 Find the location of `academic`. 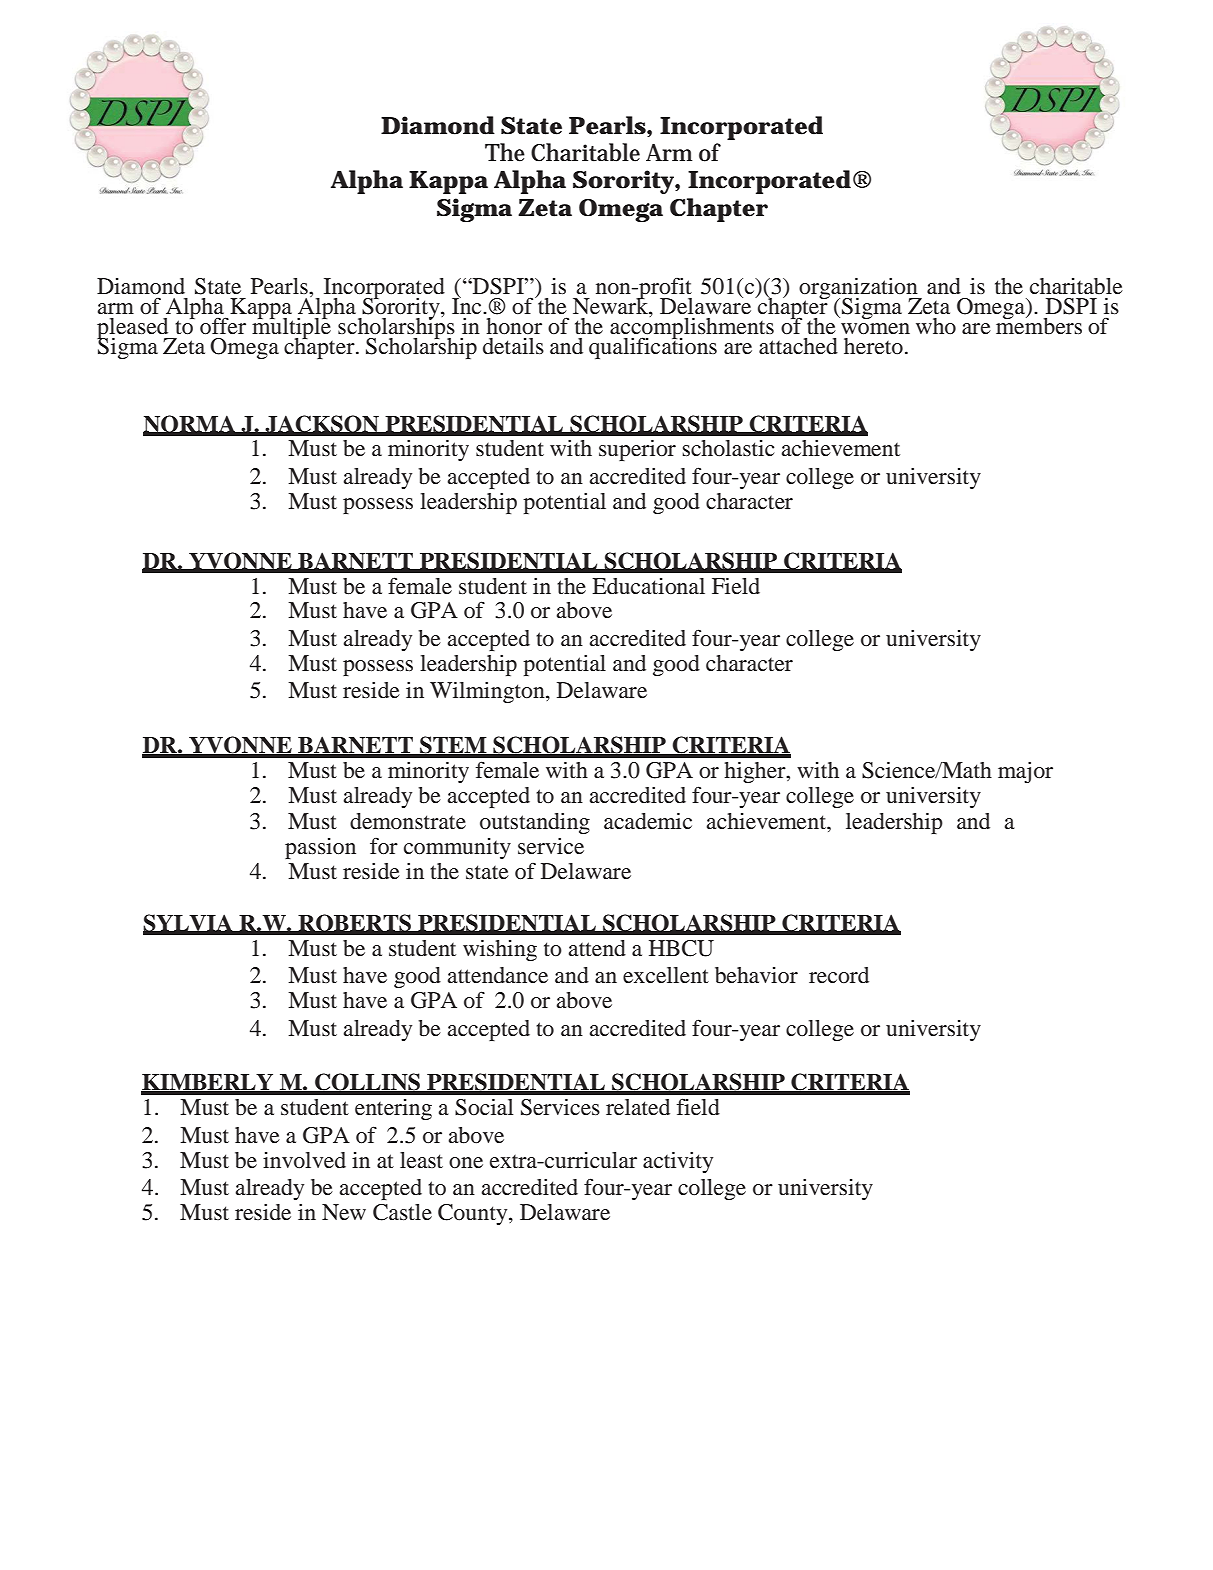

academic is located at coordinates (648, 821).
